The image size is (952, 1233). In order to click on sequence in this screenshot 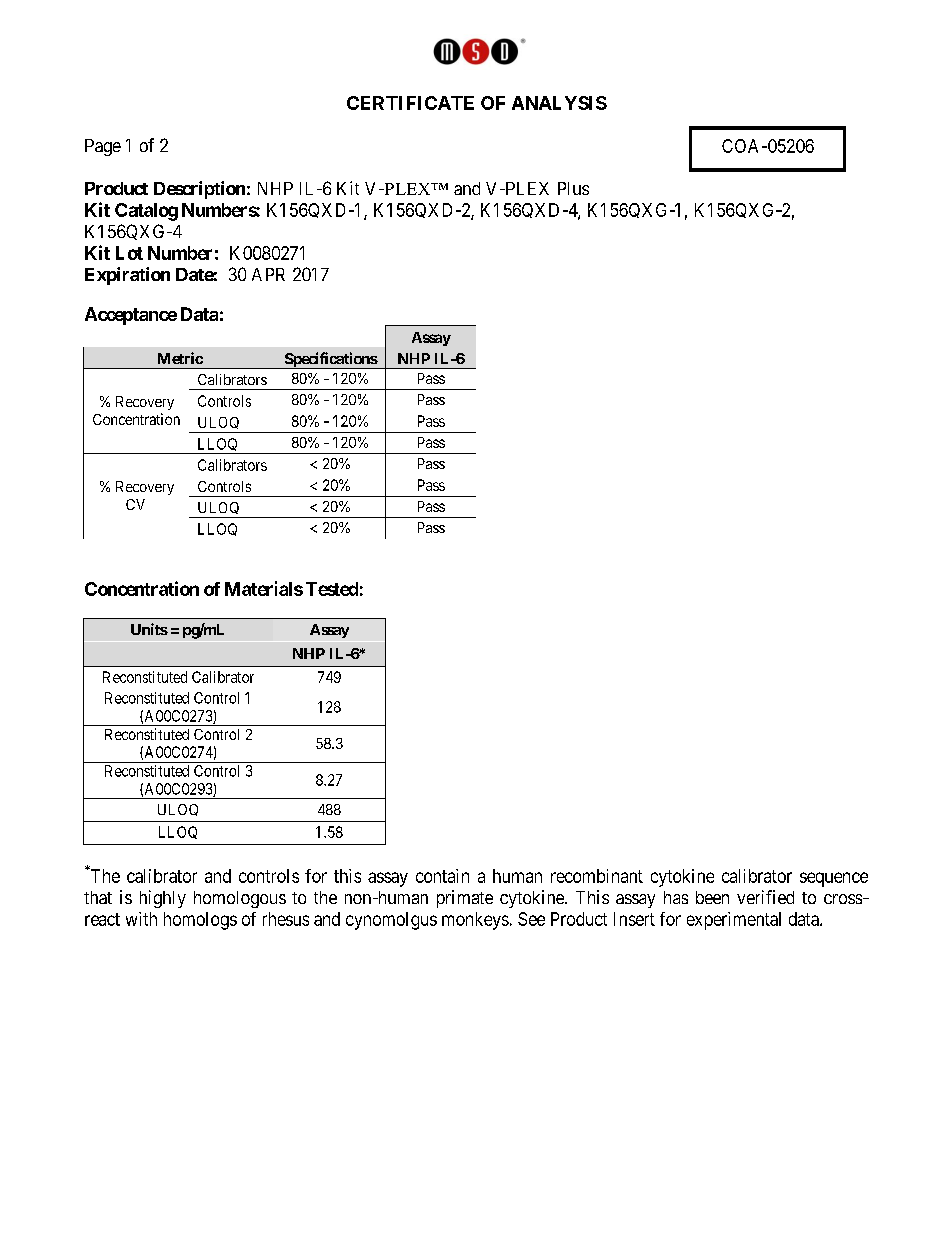, I will do `click(834, 879)`.
